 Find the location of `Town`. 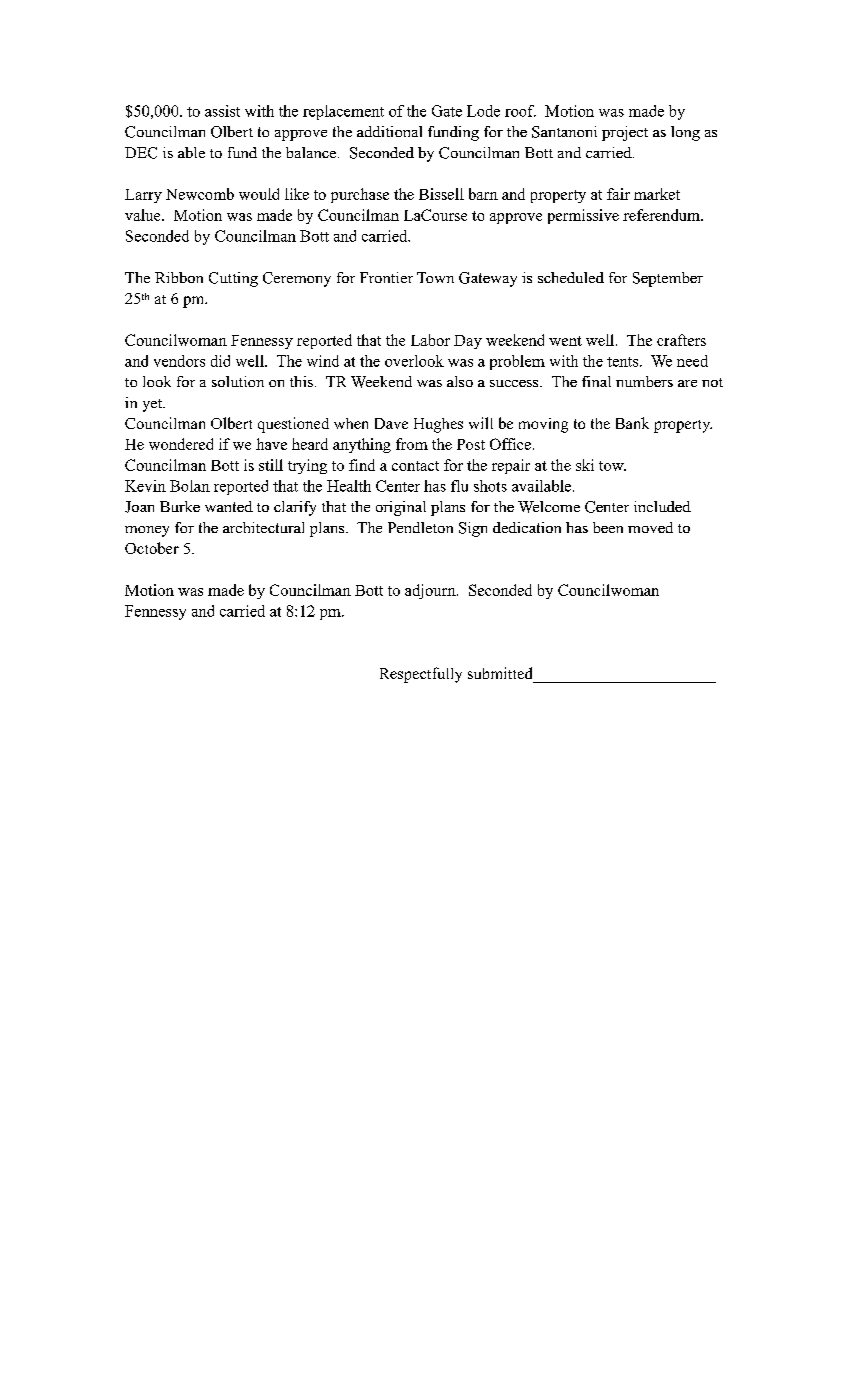

Town is located at coordinates (435, 277).
